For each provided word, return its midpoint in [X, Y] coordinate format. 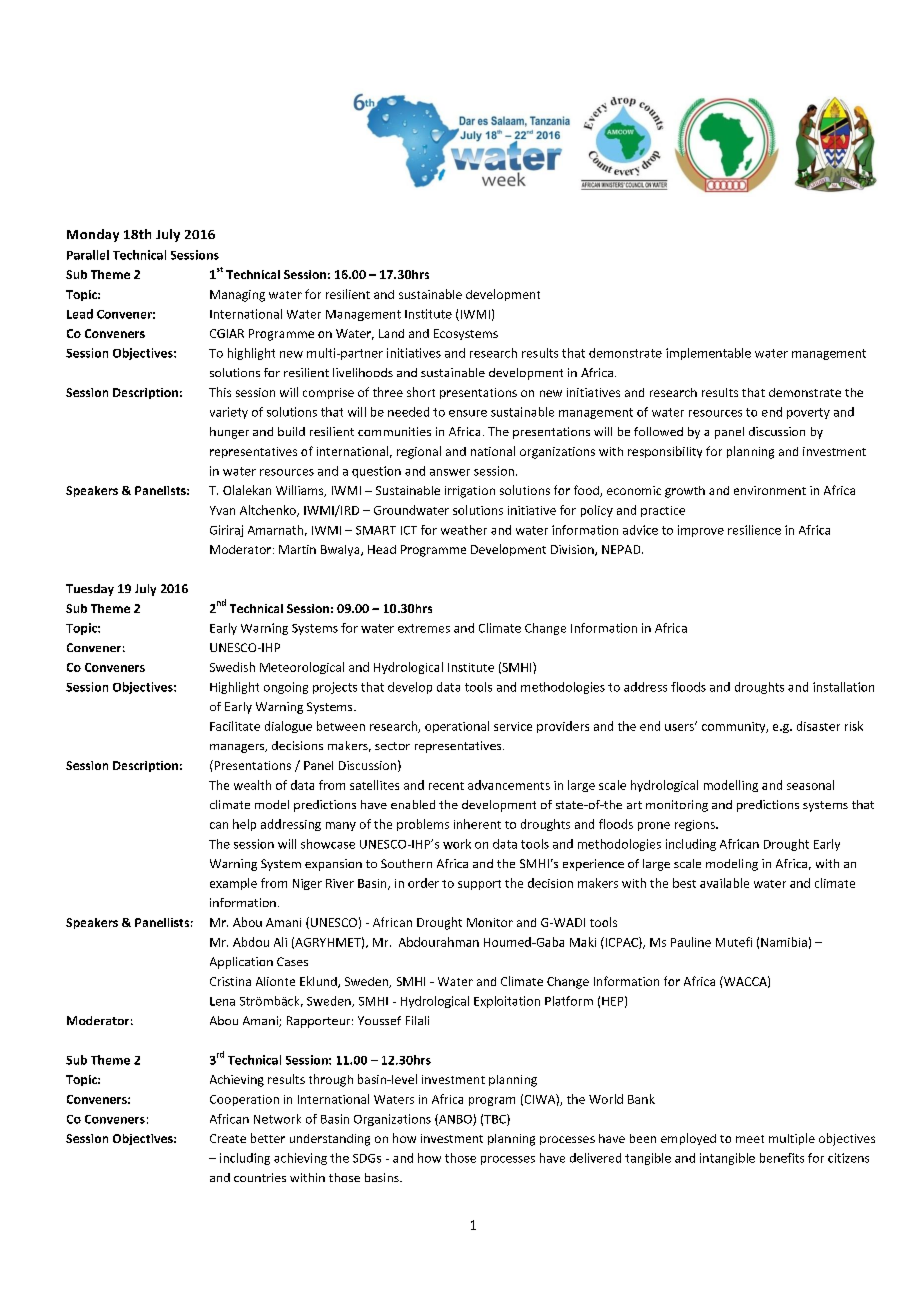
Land [391, 333]
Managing [237, 296]
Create [228, 1138]
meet [750, 1139]
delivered [595, 1158]
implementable [708, 354]
